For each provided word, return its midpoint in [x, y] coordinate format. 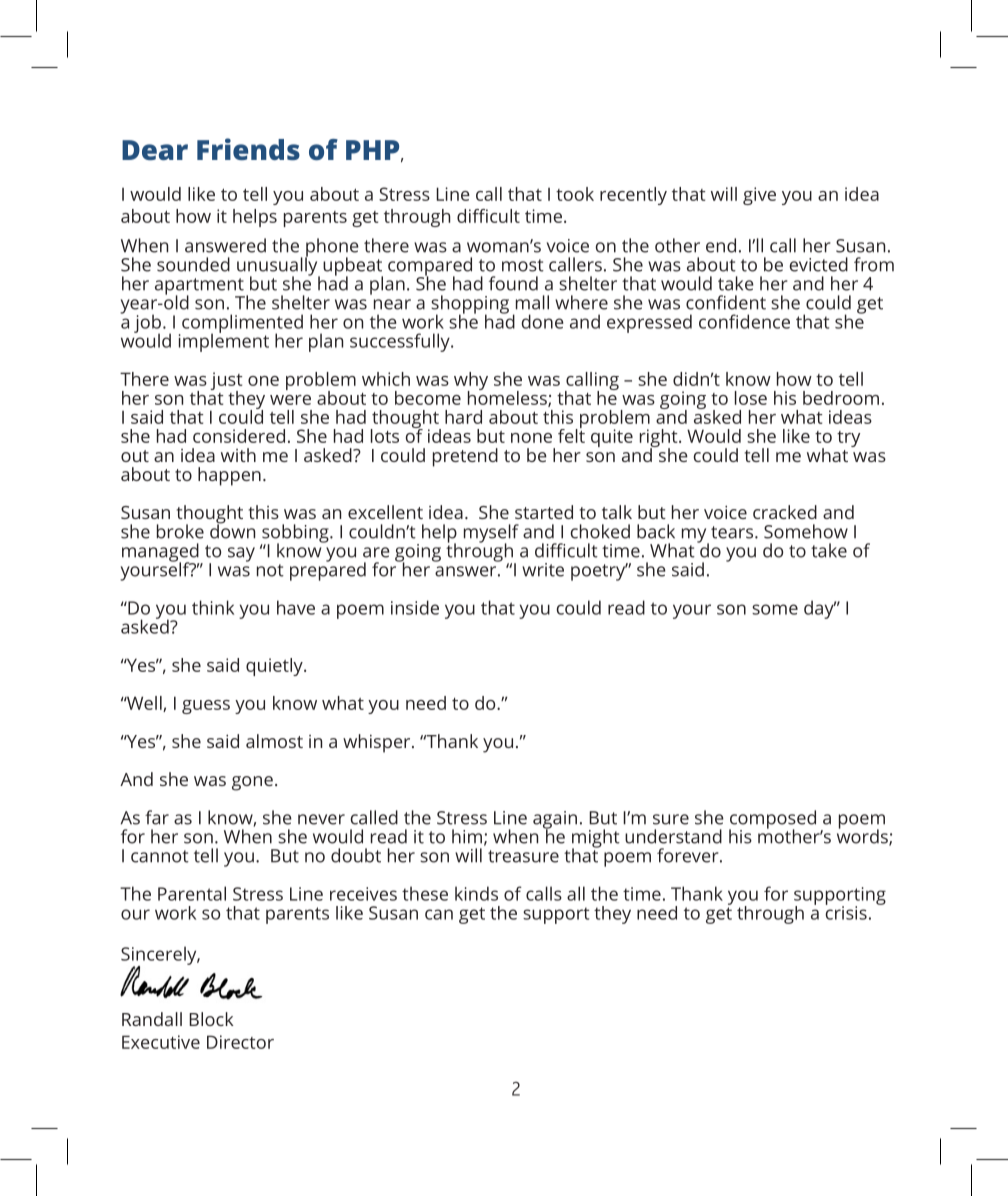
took [575, 194]
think [213, 607]
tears [733, 532]
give [759, 196]
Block [211, 1019]
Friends [248, 149]
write [543, 570]
